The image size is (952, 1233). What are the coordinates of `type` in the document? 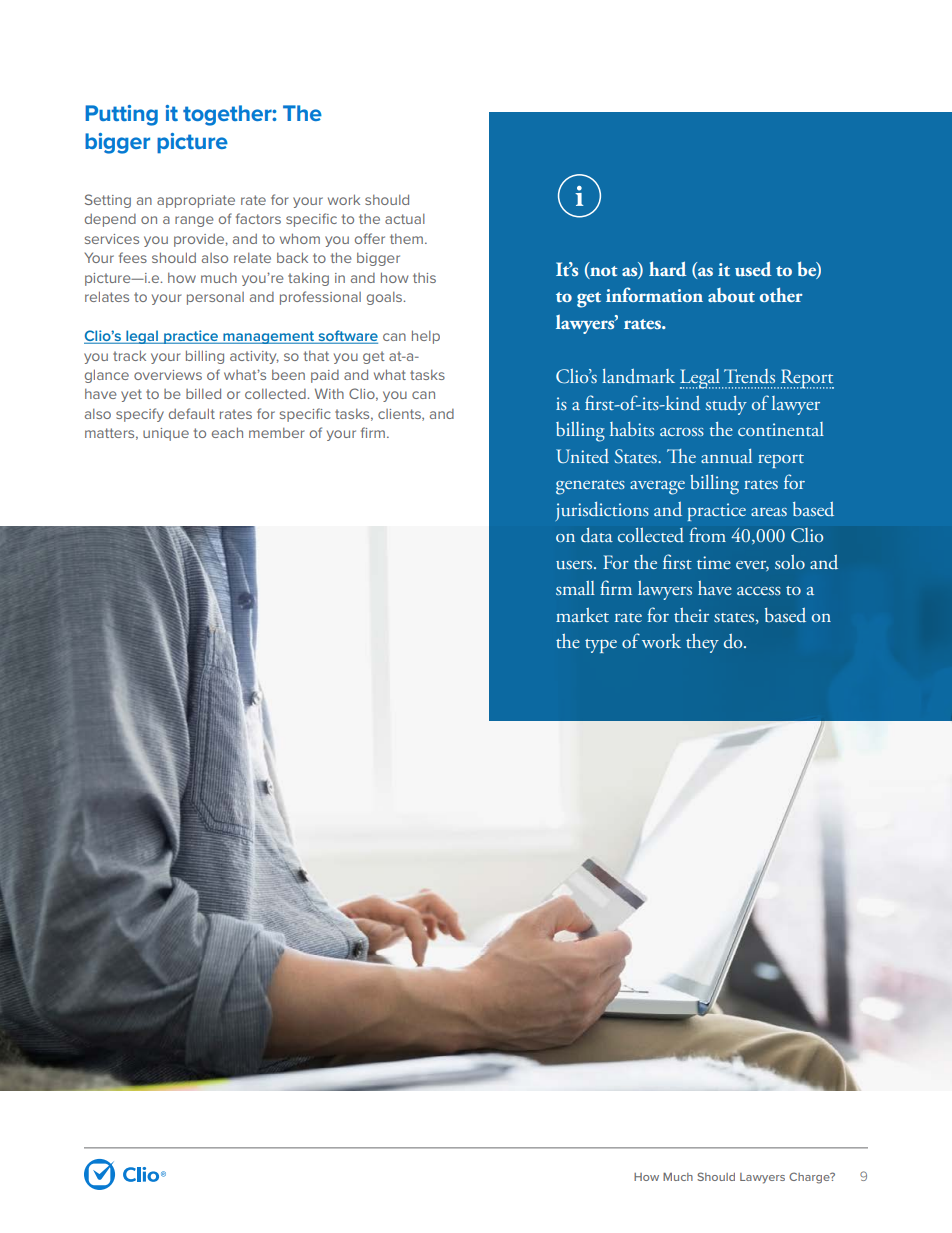 It's located at (601, 646).
